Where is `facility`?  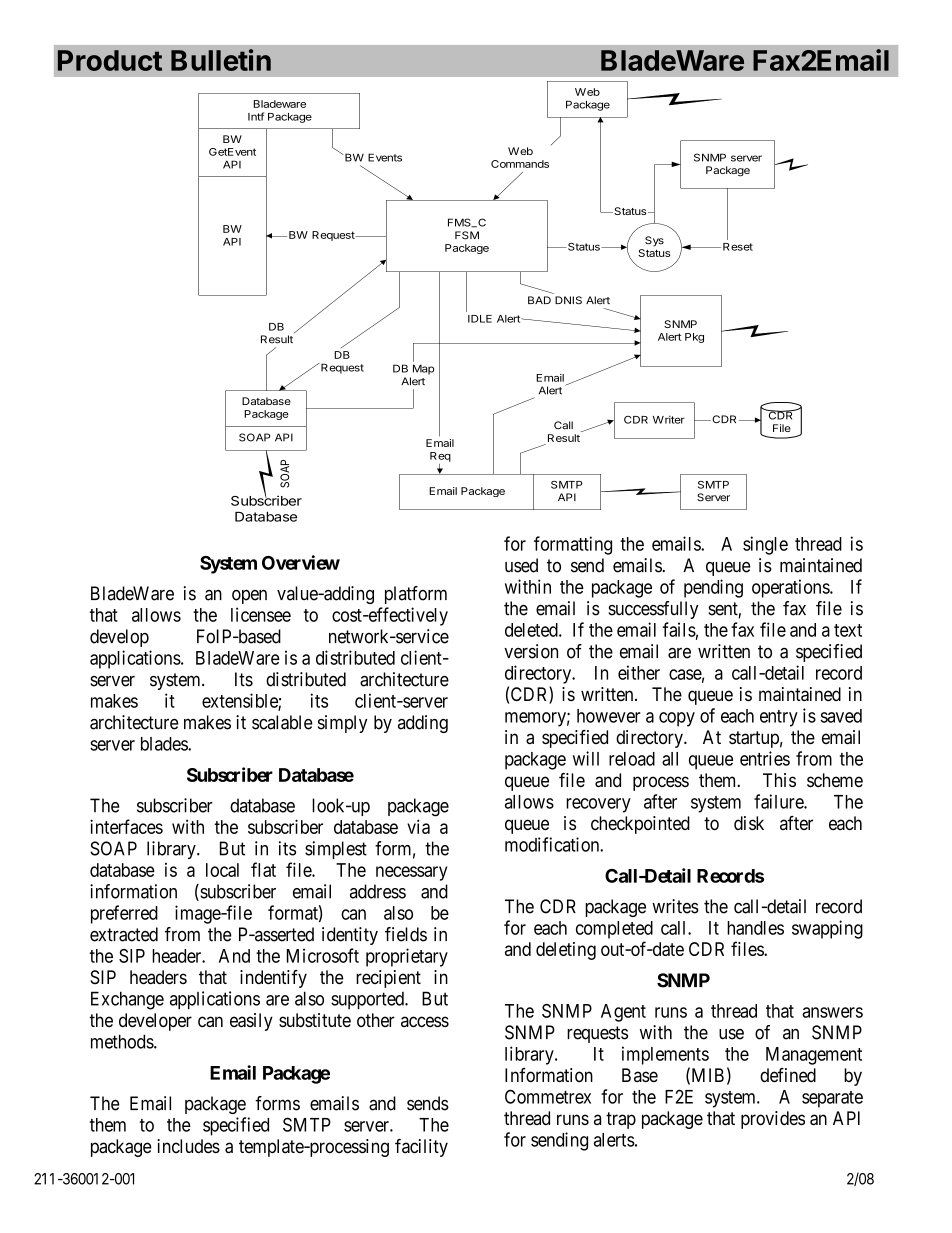 facility is located at coordinates (421, 1148).
